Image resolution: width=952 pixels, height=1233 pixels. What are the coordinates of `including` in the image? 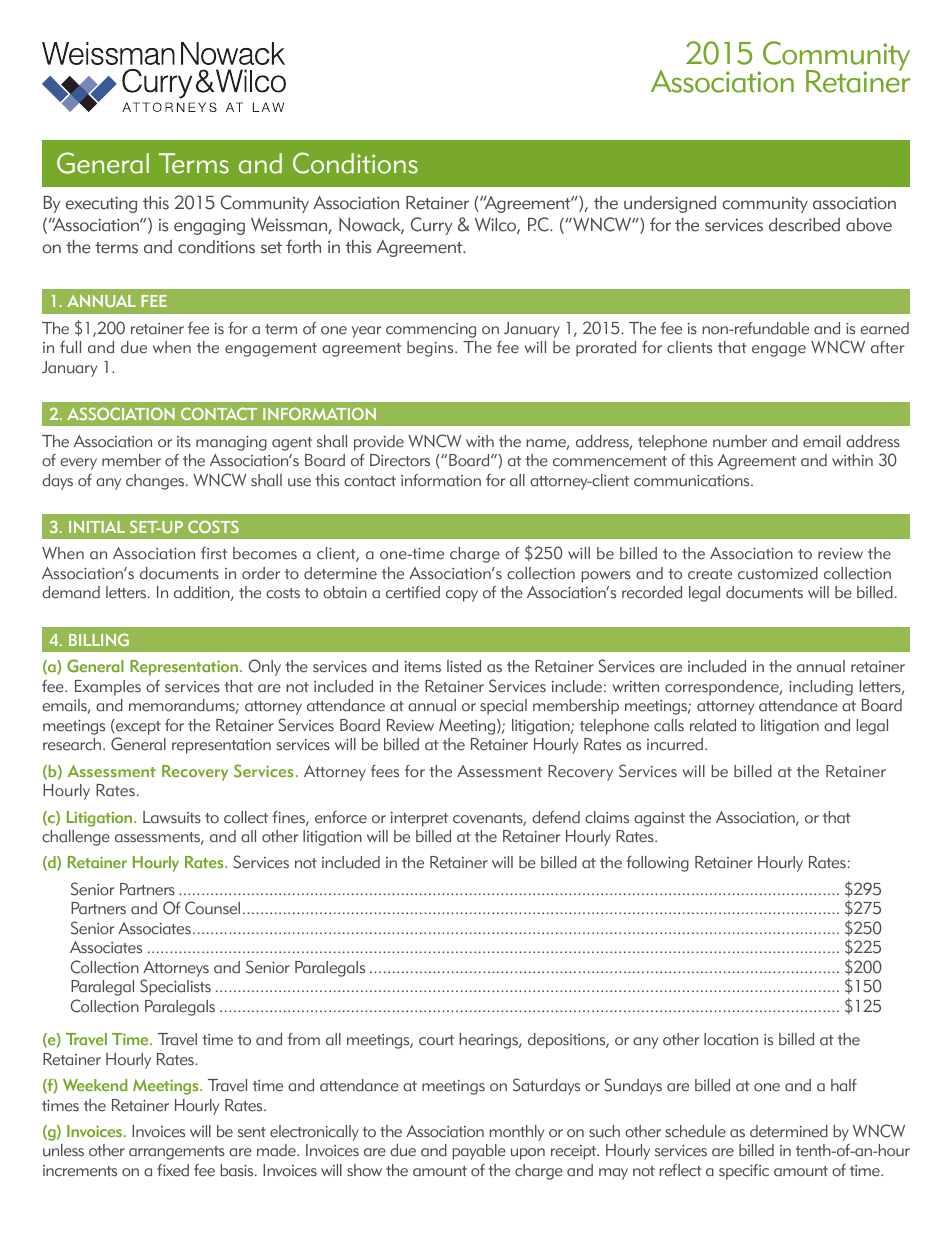 It's located at (821, 688).
